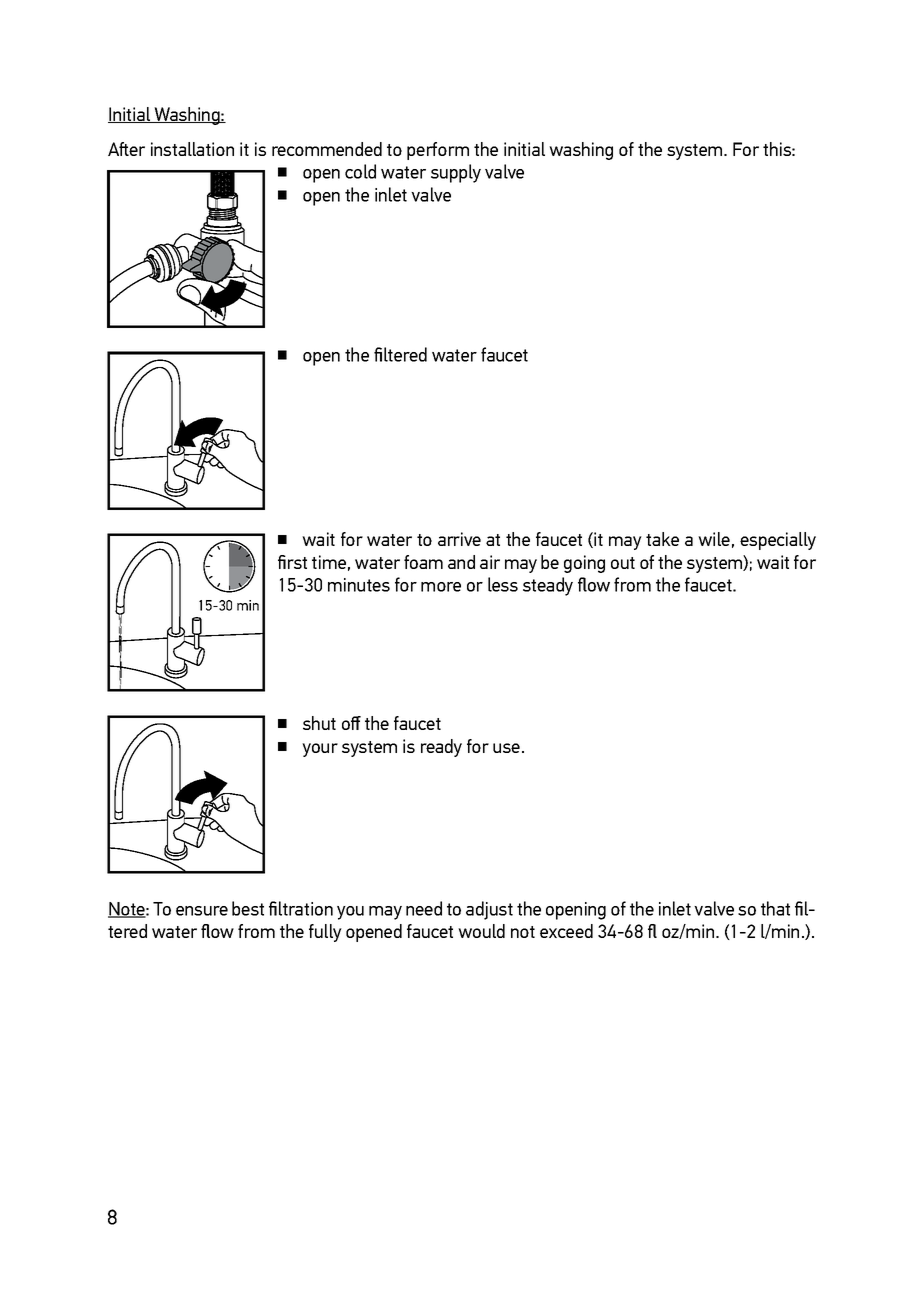 Image resolution: width=924 pixels, height=1297 pixels. What do you see at coordinates (459, 539) in the screenshot?
I see `arrive` at bounding box center [459, 539].
